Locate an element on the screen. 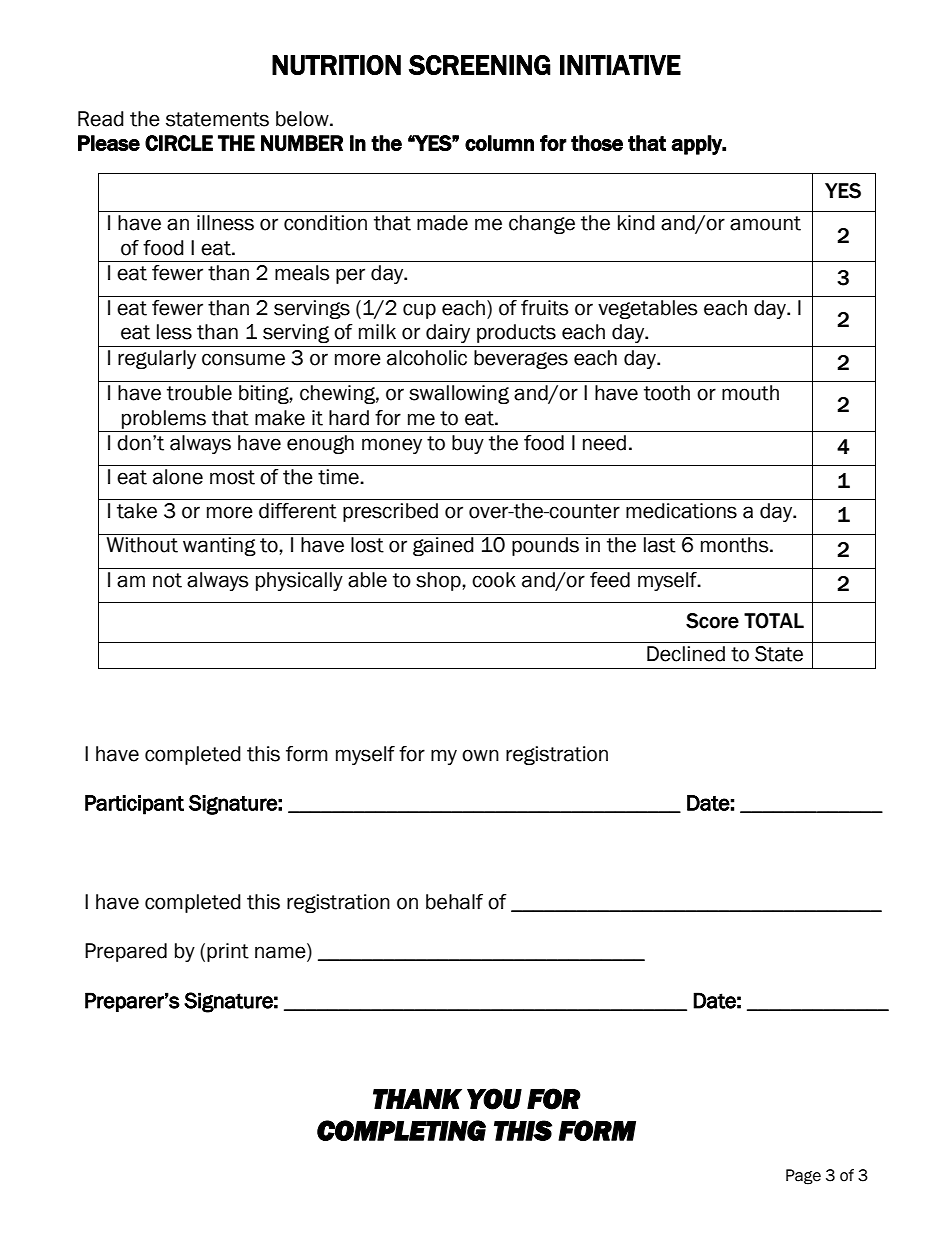 This screenshot has width=952, height=1233. own is located at coordinates (480, 755).
